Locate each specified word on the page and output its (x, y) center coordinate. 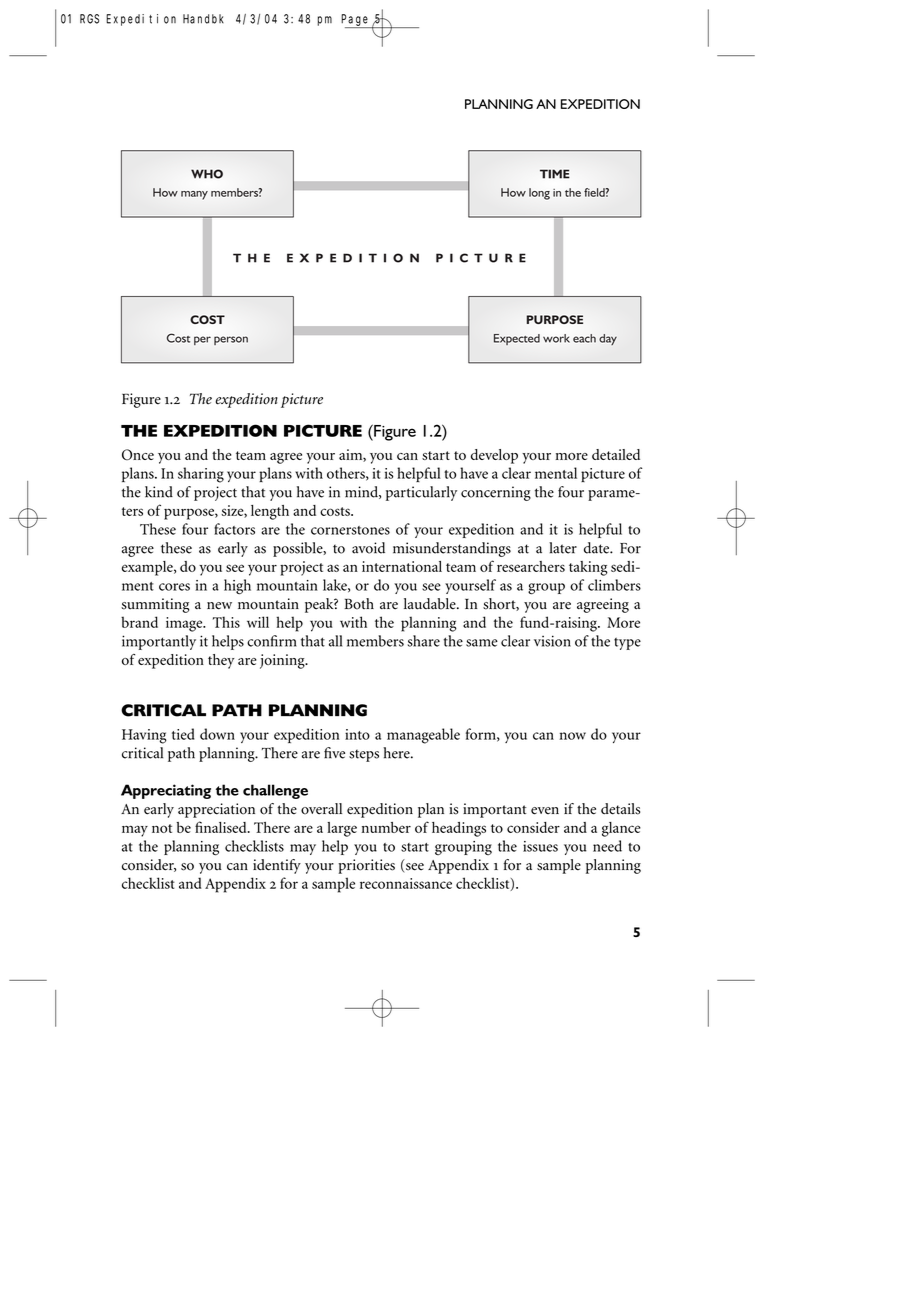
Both (359, 604)
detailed (616, 454)
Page (356, 21)
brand (139, 622)
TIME (555, 174)
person (231, 340)
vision (552, 641)
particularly (421, 493)
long (539, 194)
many (194, 195)
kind (159, 492)
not (162, 828)
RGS (89, 19)
